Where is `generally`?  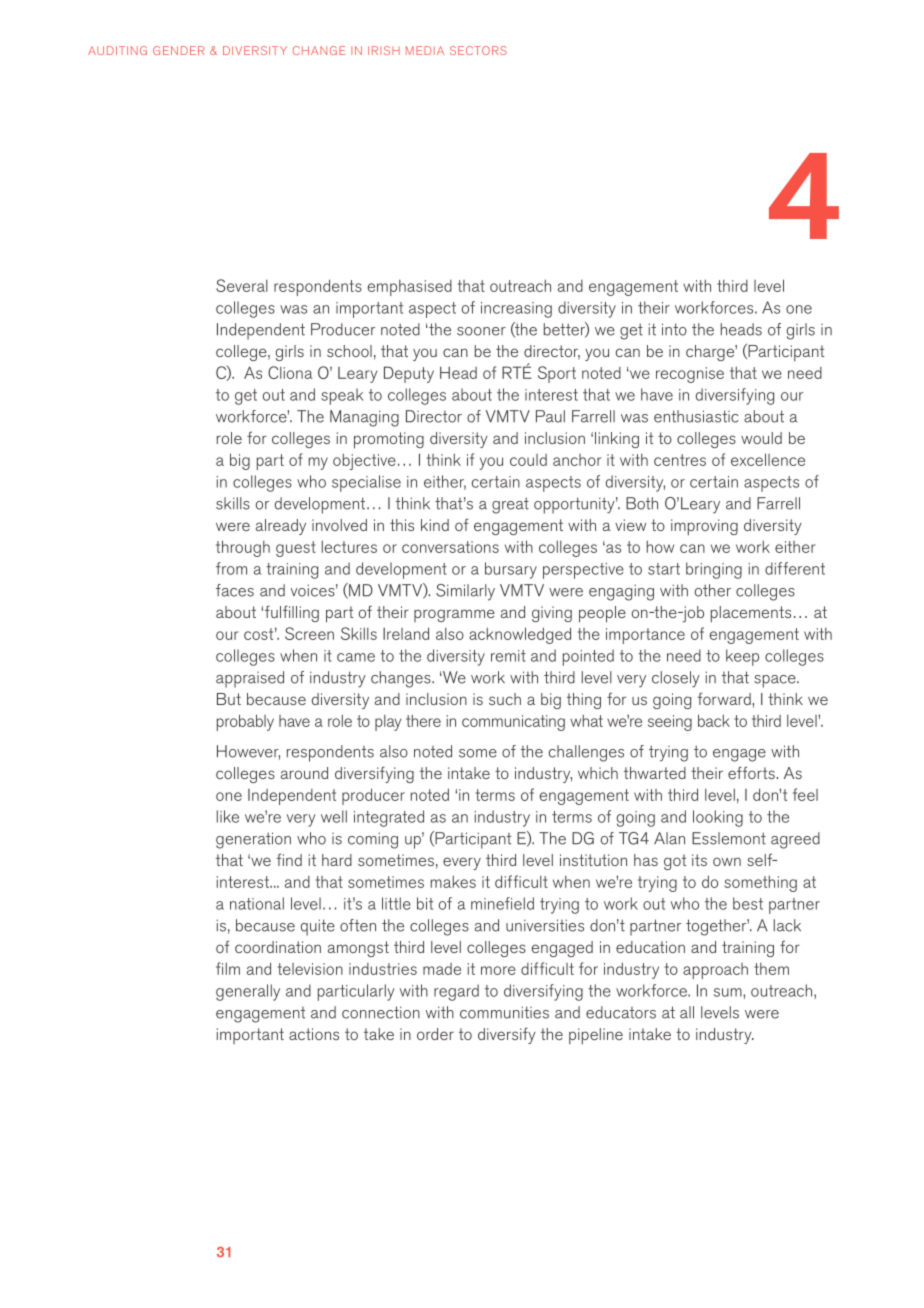
generally is located at coordinates (248, 992).
